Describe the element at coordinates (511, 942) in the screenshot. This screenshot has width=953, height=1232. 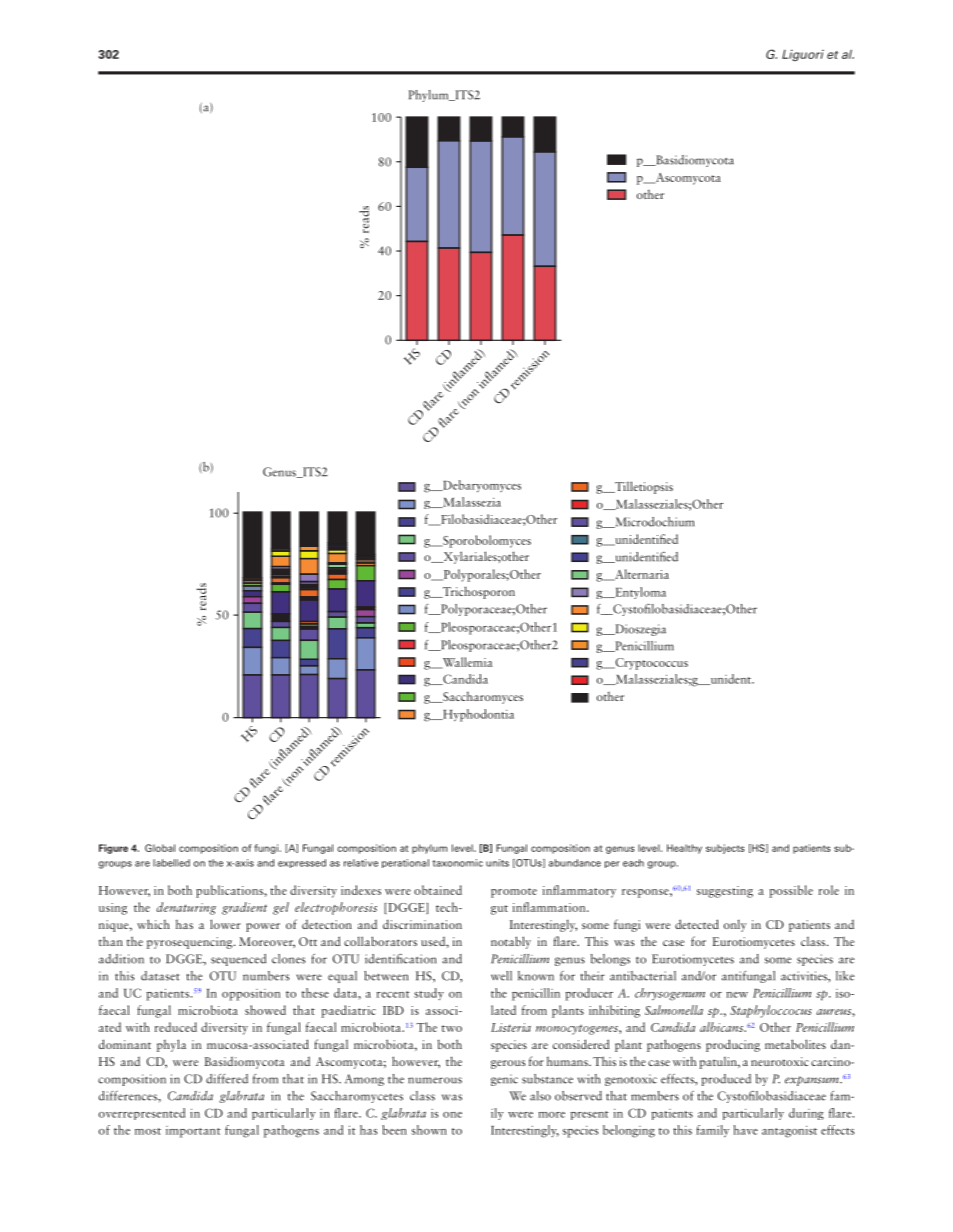
I see `notably` at that location.
